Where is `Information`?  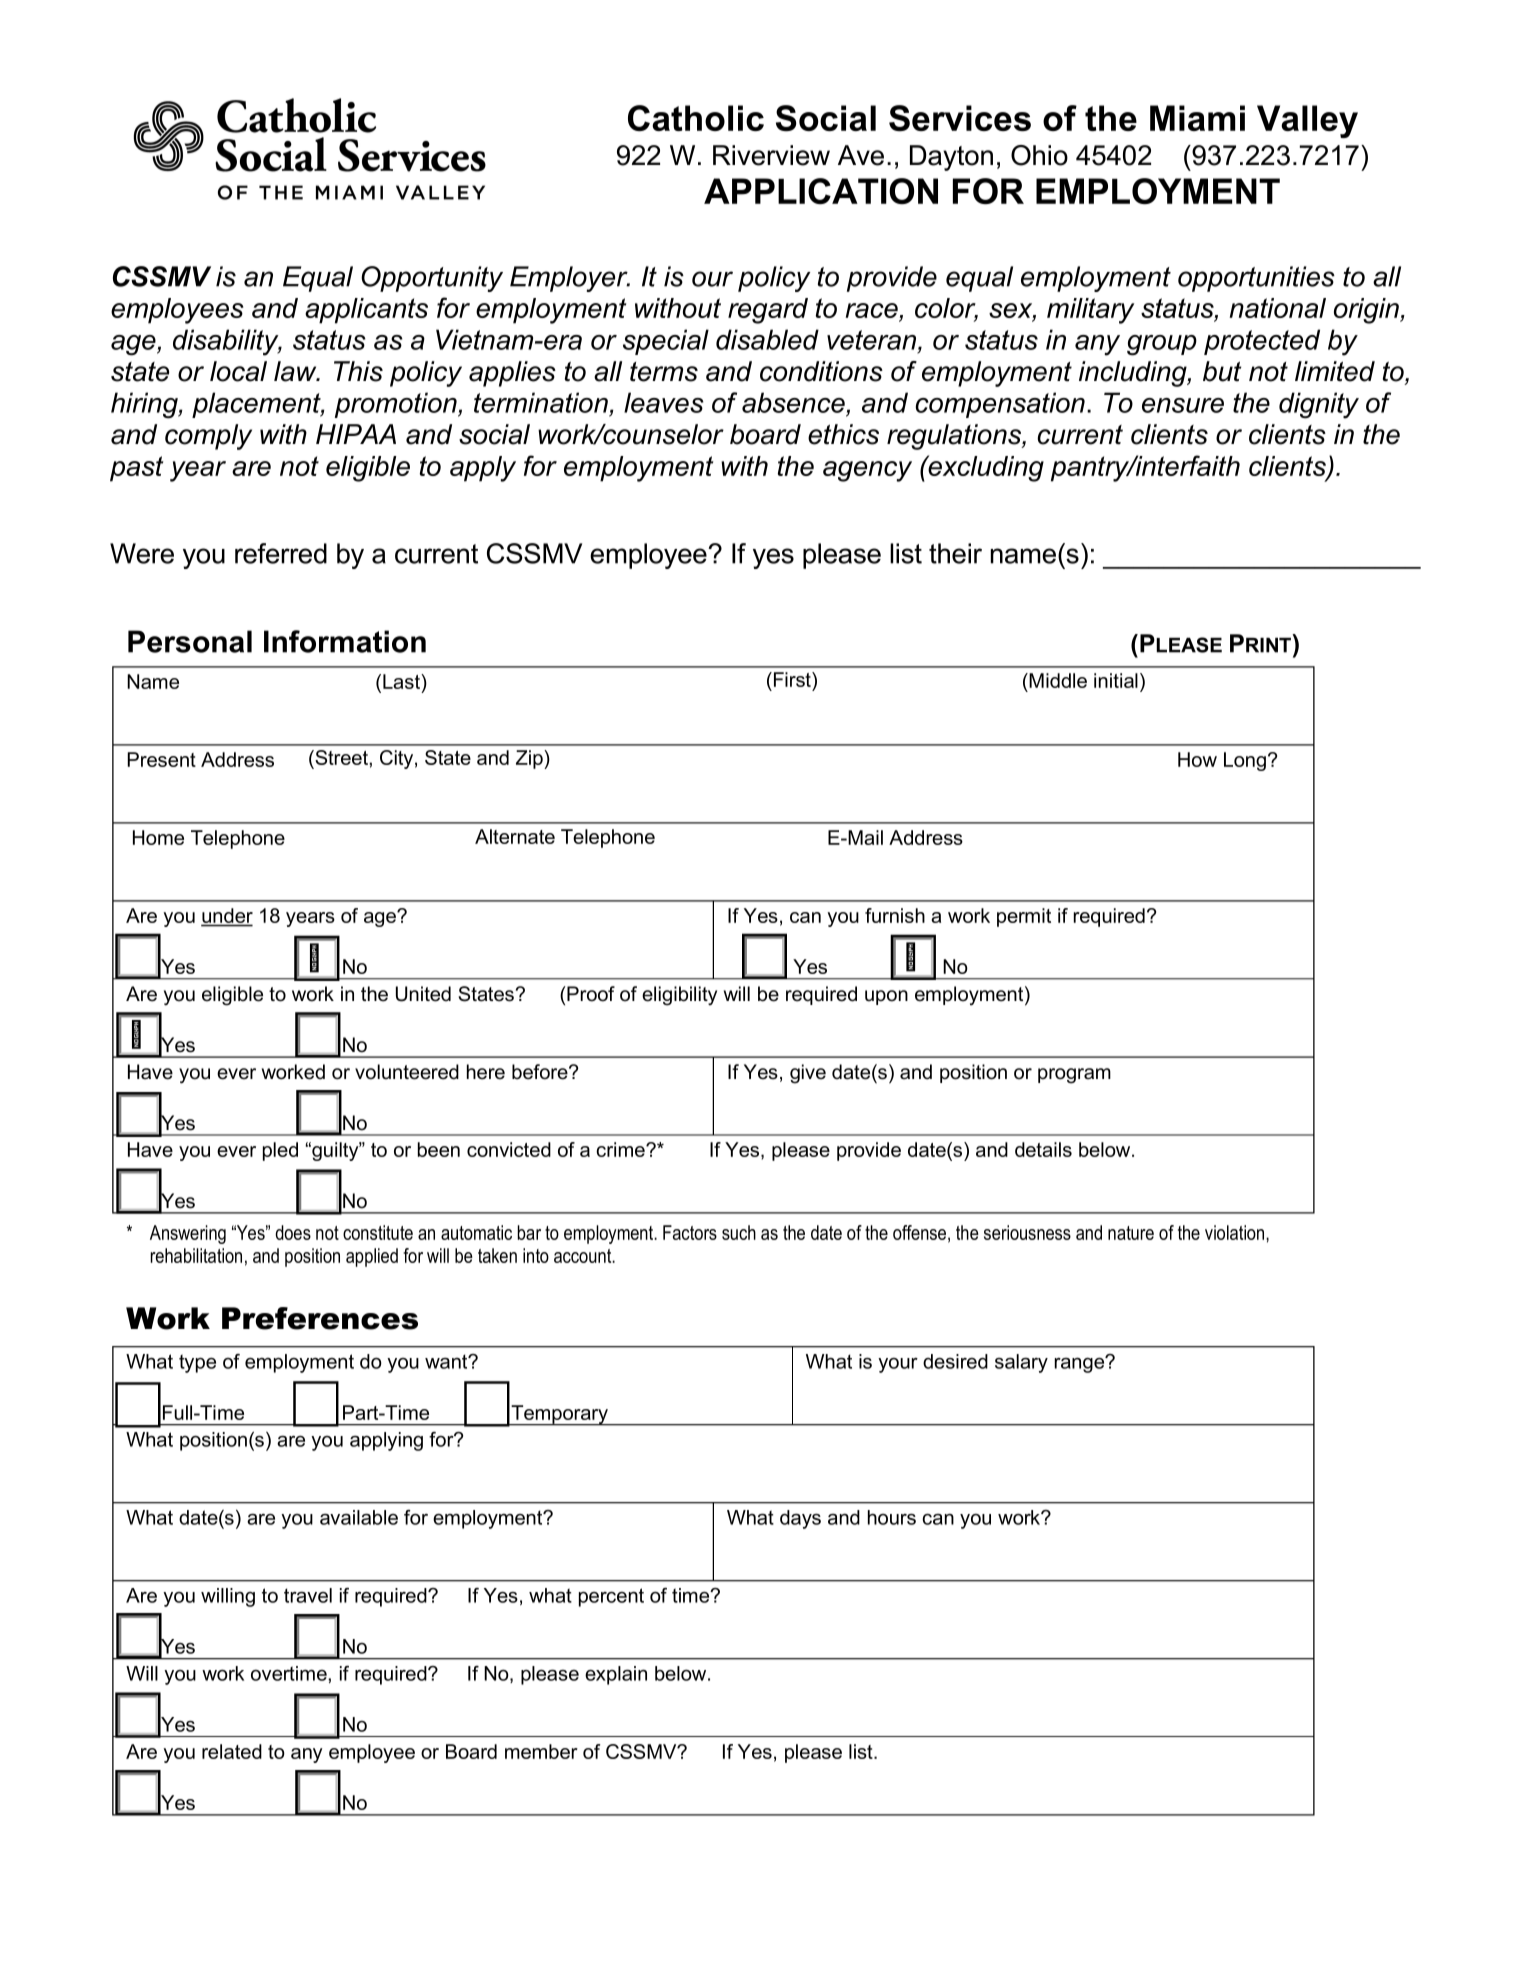 Information is located at coordinates (345, 641).
